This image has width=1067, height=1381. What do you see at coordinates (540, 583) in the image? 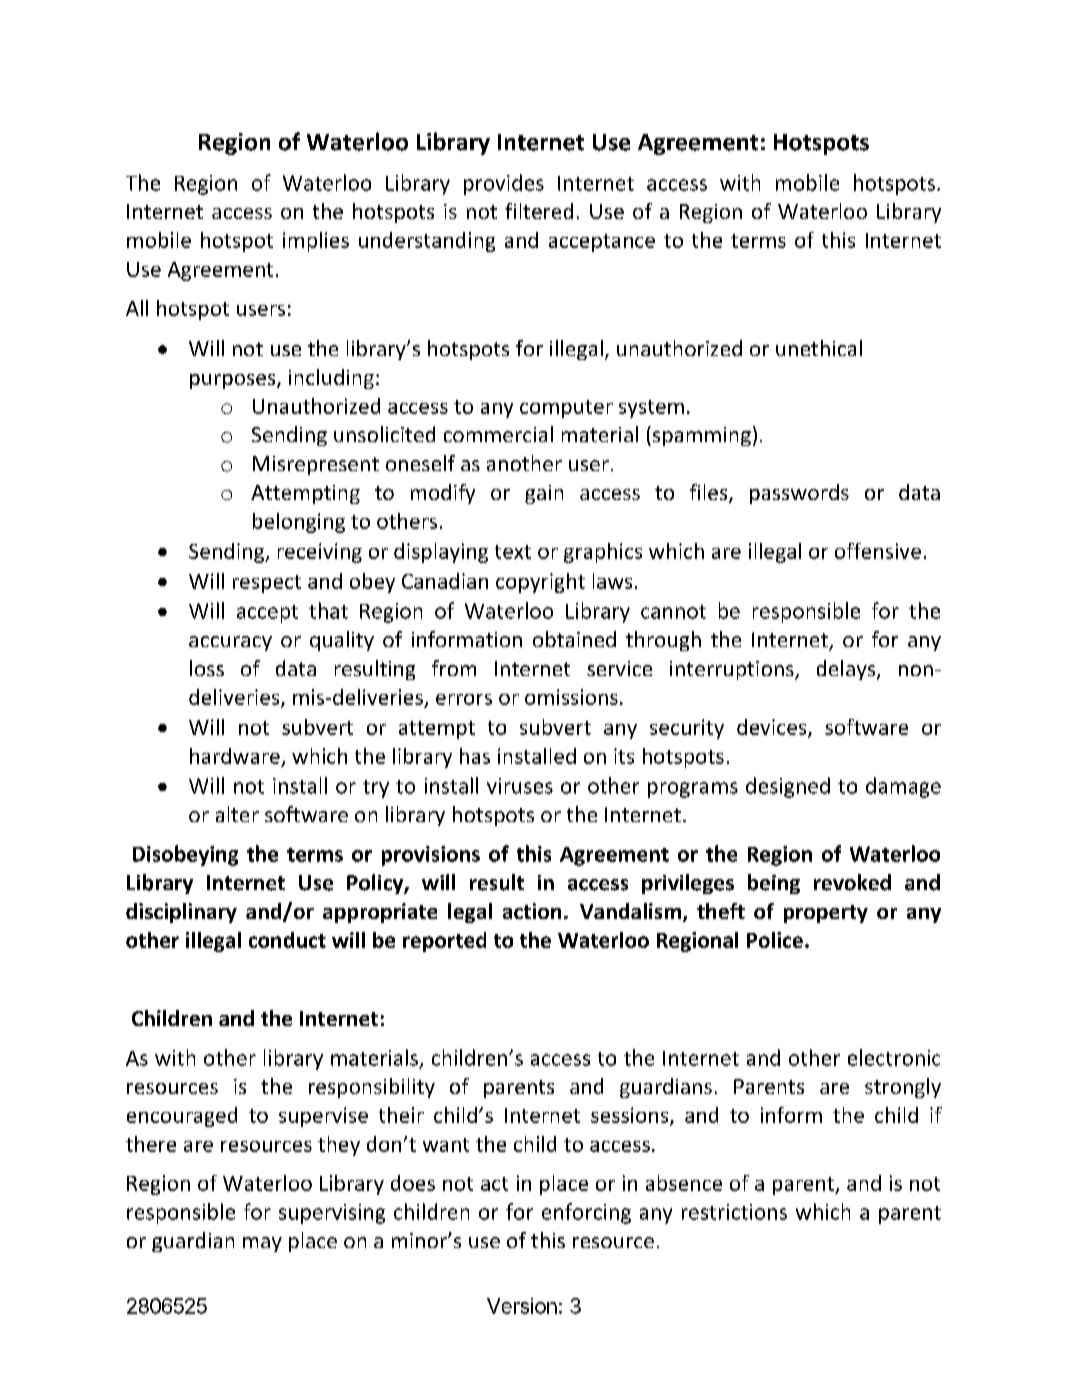
I see `copyright` at bounding box center [540, 583].
